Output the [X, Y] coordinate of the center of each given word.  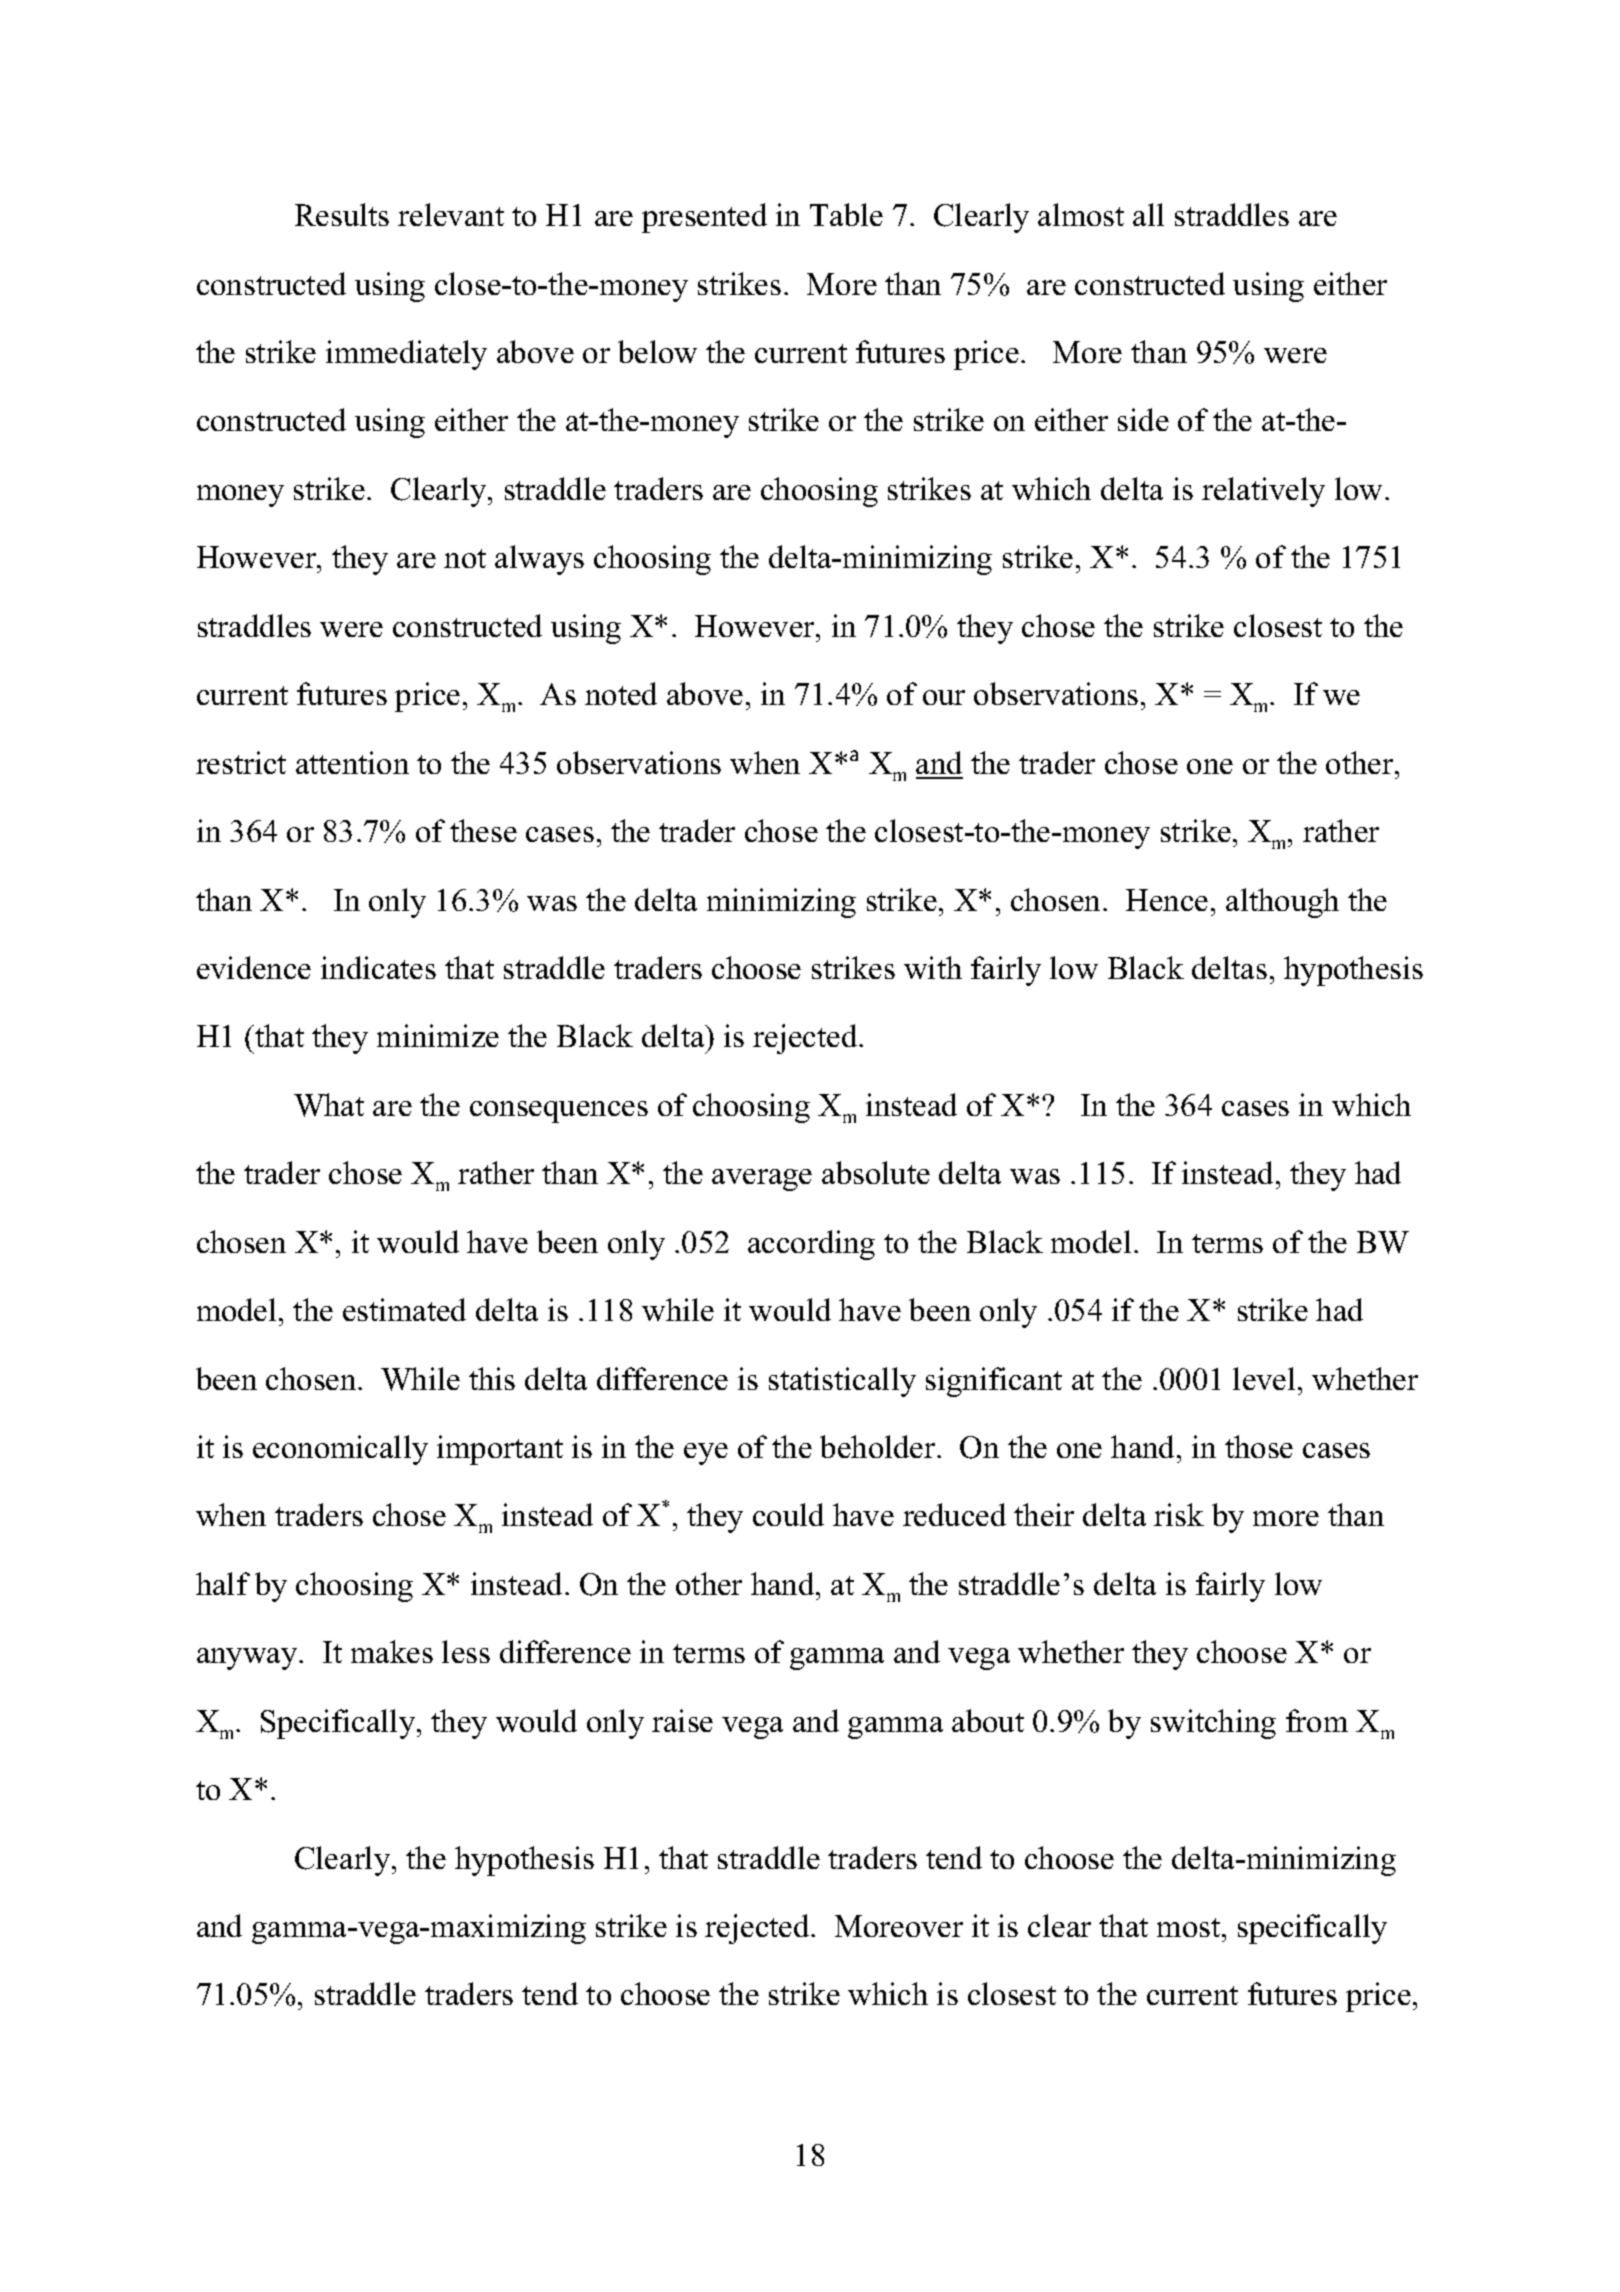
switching [1213, 1724]
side [1143, 419]
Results [342, 214]
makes [392, 1651]
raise [682, 1720]
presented [704, 218]
